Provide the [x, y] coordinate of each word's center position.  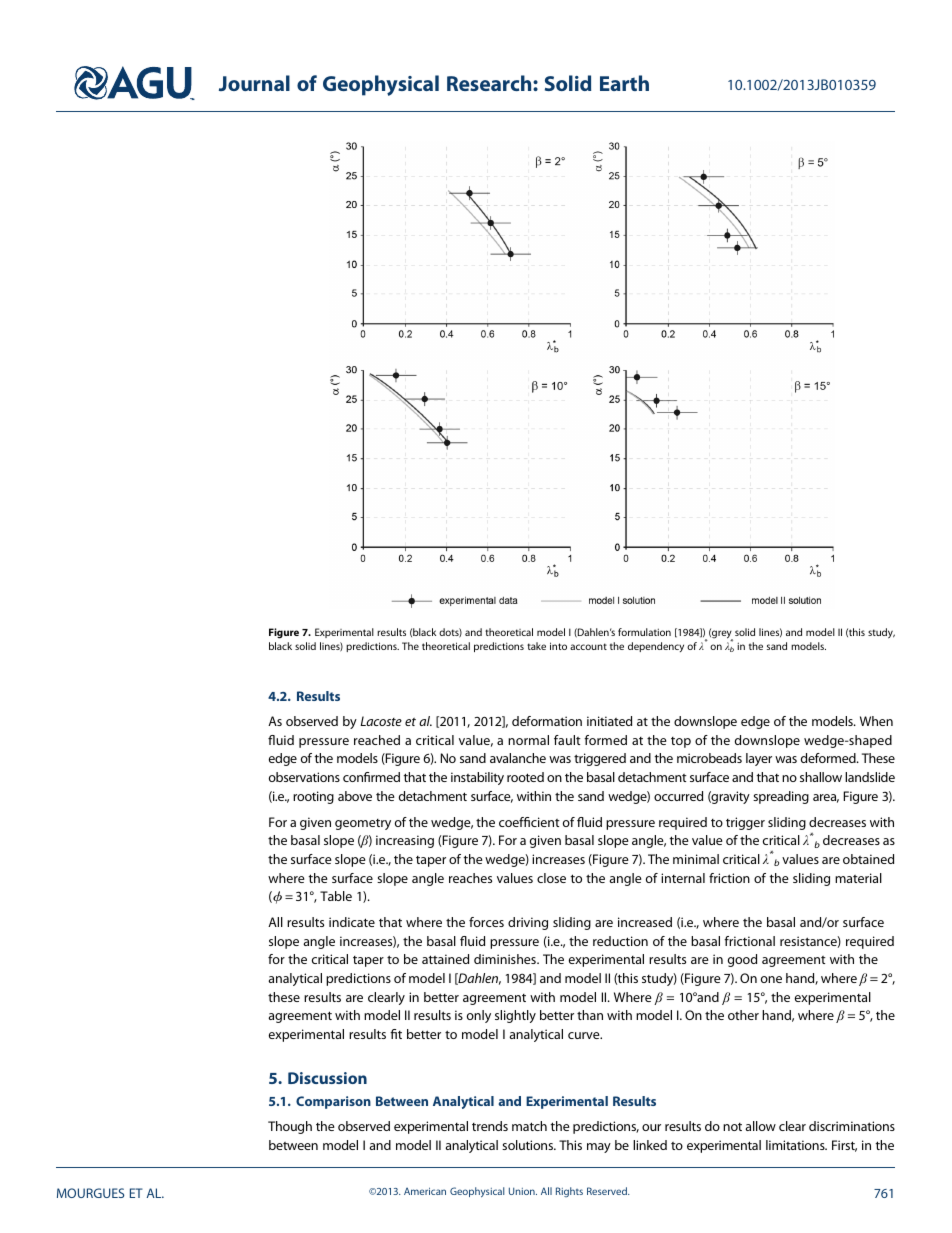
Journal [254, 83]
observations [304, 777]
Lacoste [381, 721]
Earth [624, 83]
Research [490, 83]
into [558, 646]
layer [759, 759]
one [771, 979]
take [536, 646]
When [876, 721]
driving [528, 923]
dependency [656, 647]
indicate [352, 922]
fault [567, 740]
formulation [644, 632]
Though [290, 1127]
